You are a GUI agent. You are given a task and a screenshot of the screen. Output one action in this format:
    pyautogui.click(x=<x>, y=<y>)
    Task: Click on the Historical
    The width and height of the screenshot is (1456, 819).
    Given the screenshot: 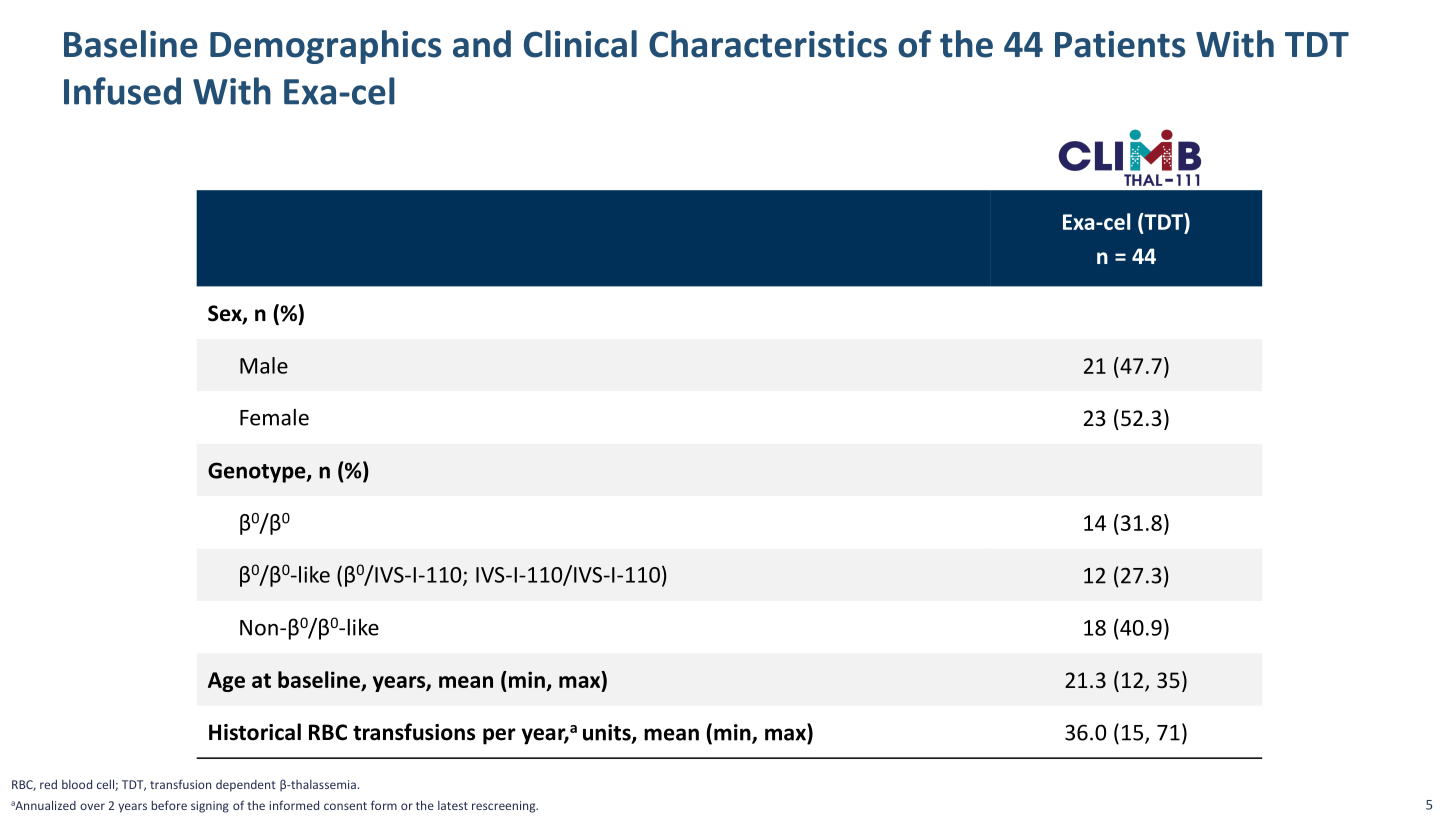 What is the action you would take?
    pyautogui.click(x=255, y=732)
